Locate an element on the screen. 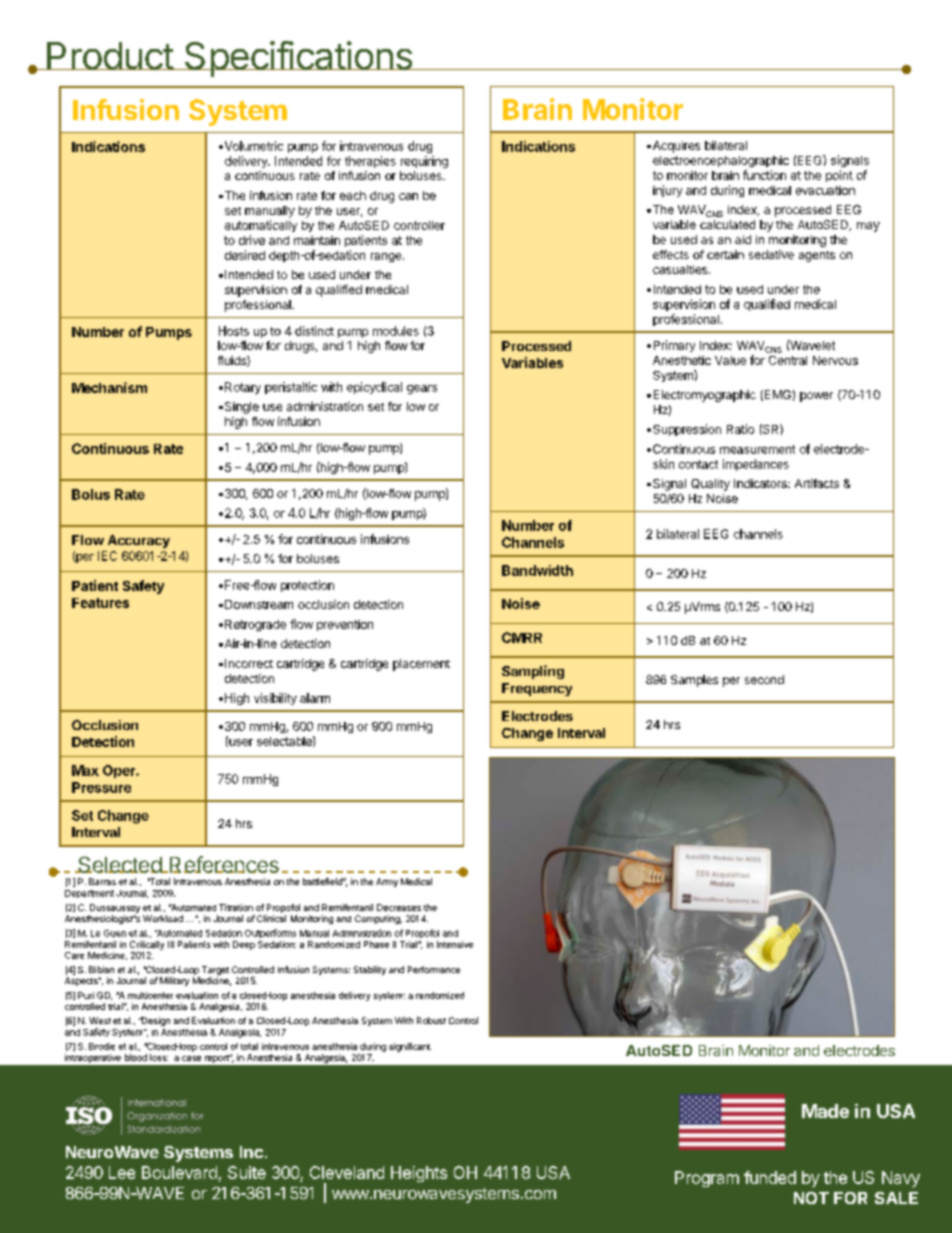 The image size is (952, 1233). Product is located at coordinates (109, 56).
